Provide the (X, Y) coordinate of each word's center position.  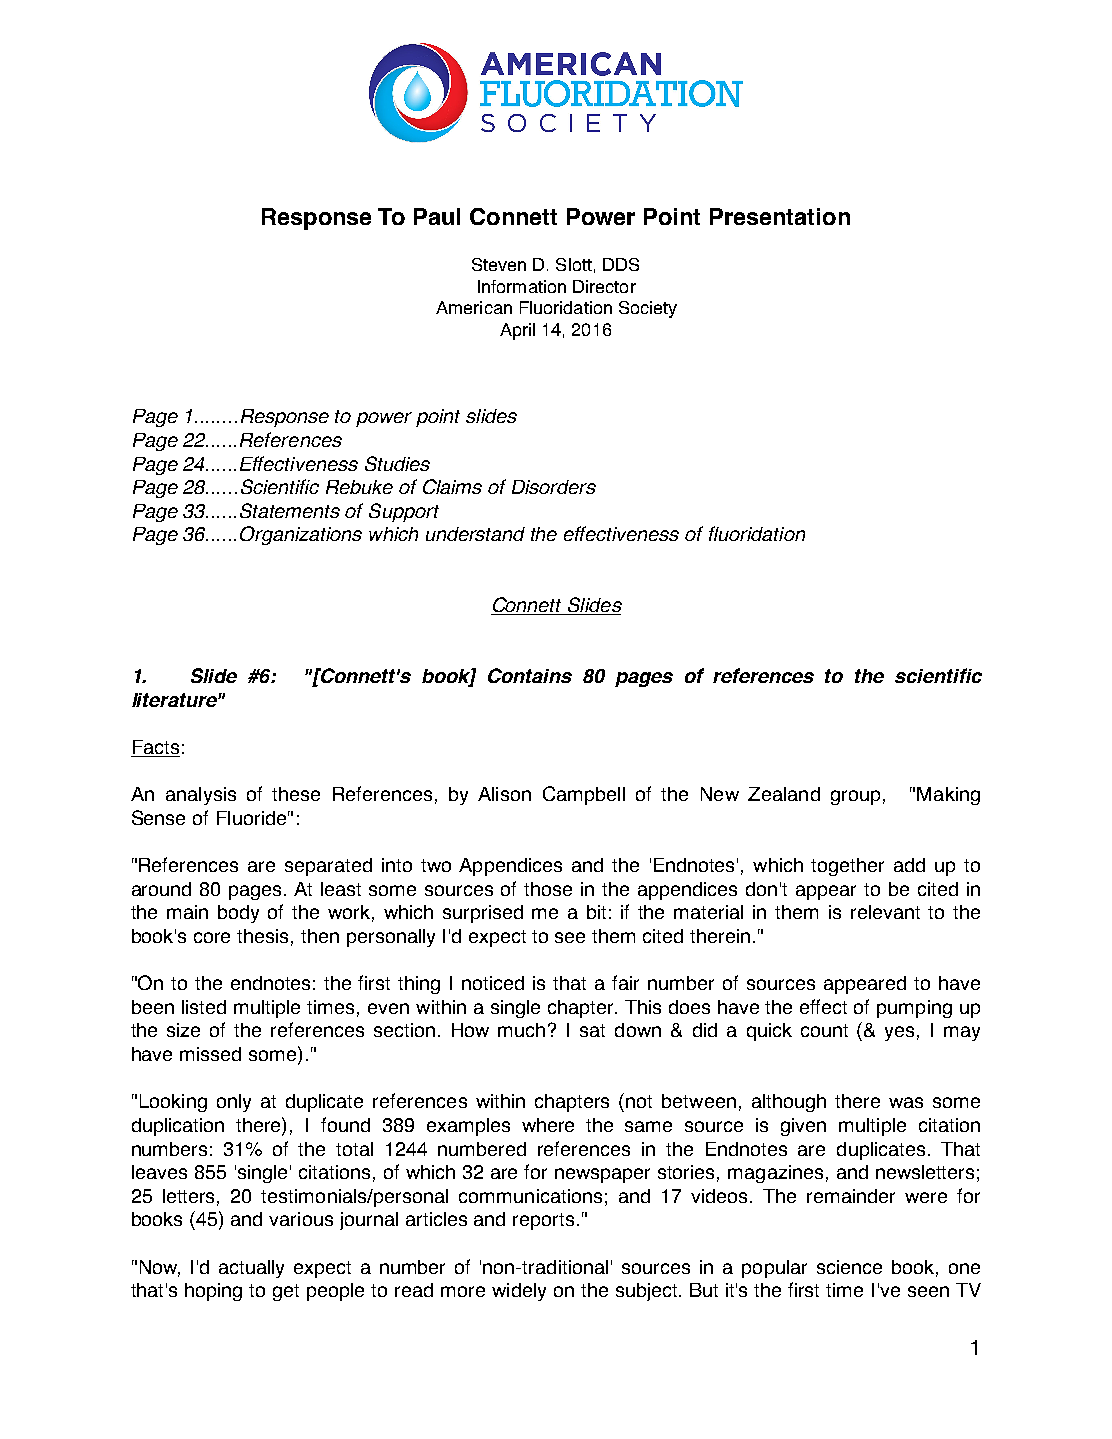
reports (543, 1221)
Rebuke (359, 487)
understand (475, 534)
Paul (437, 216)
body (238, 914)
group (855, 797)
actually (251, 1269)
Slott (574, 264)
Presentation (780, 216)
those (548, 889)
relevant (885, 912)
